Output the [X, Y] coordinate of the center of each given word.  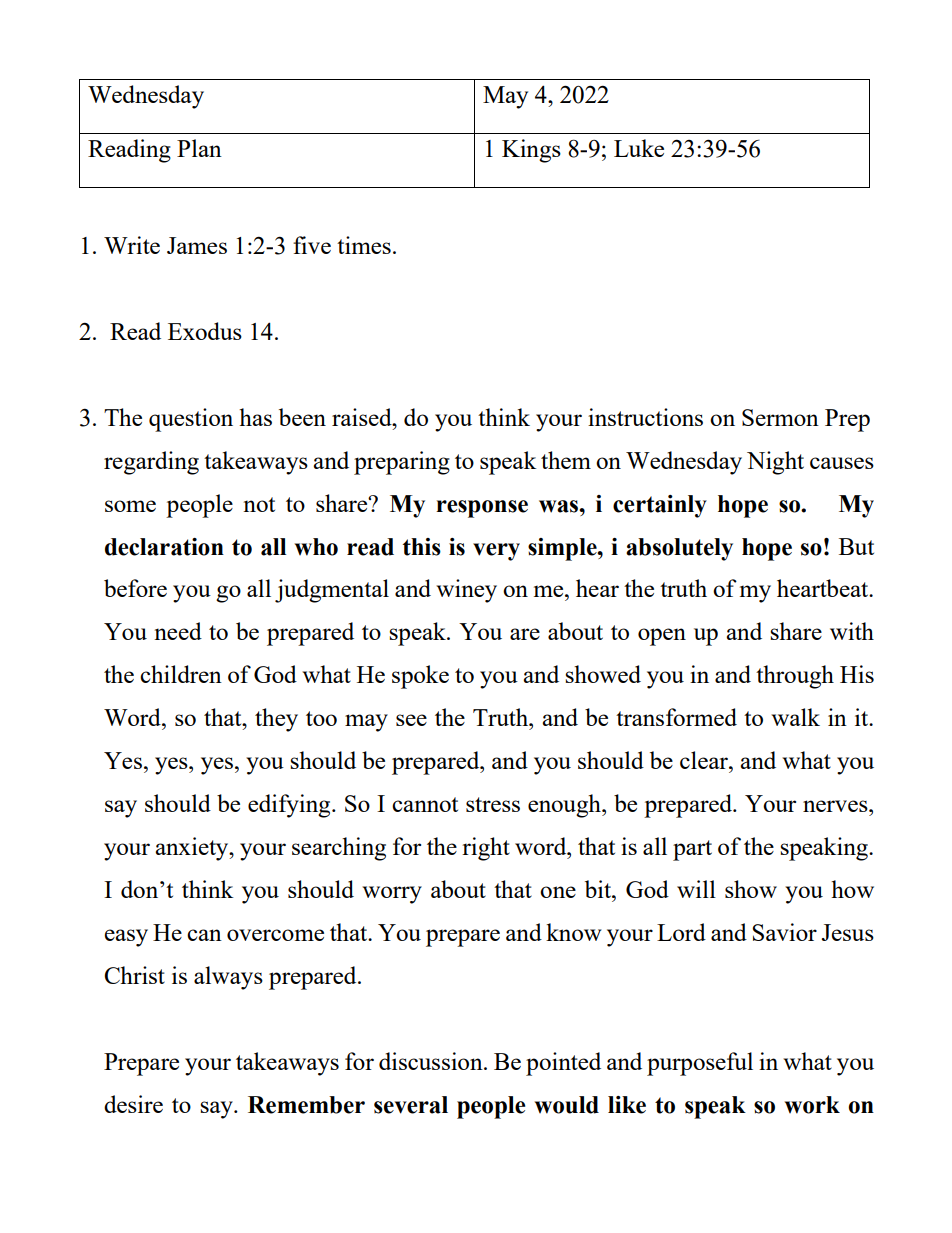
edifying [290, 806]
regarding [151, 463]
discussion [432, 1061]
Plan [199, 148]
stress [493, 804]
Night [775, 463]
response [482, 509]
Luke [639, 148]
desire [133, 1104]
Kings [531, 151]
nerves [836, 806]
